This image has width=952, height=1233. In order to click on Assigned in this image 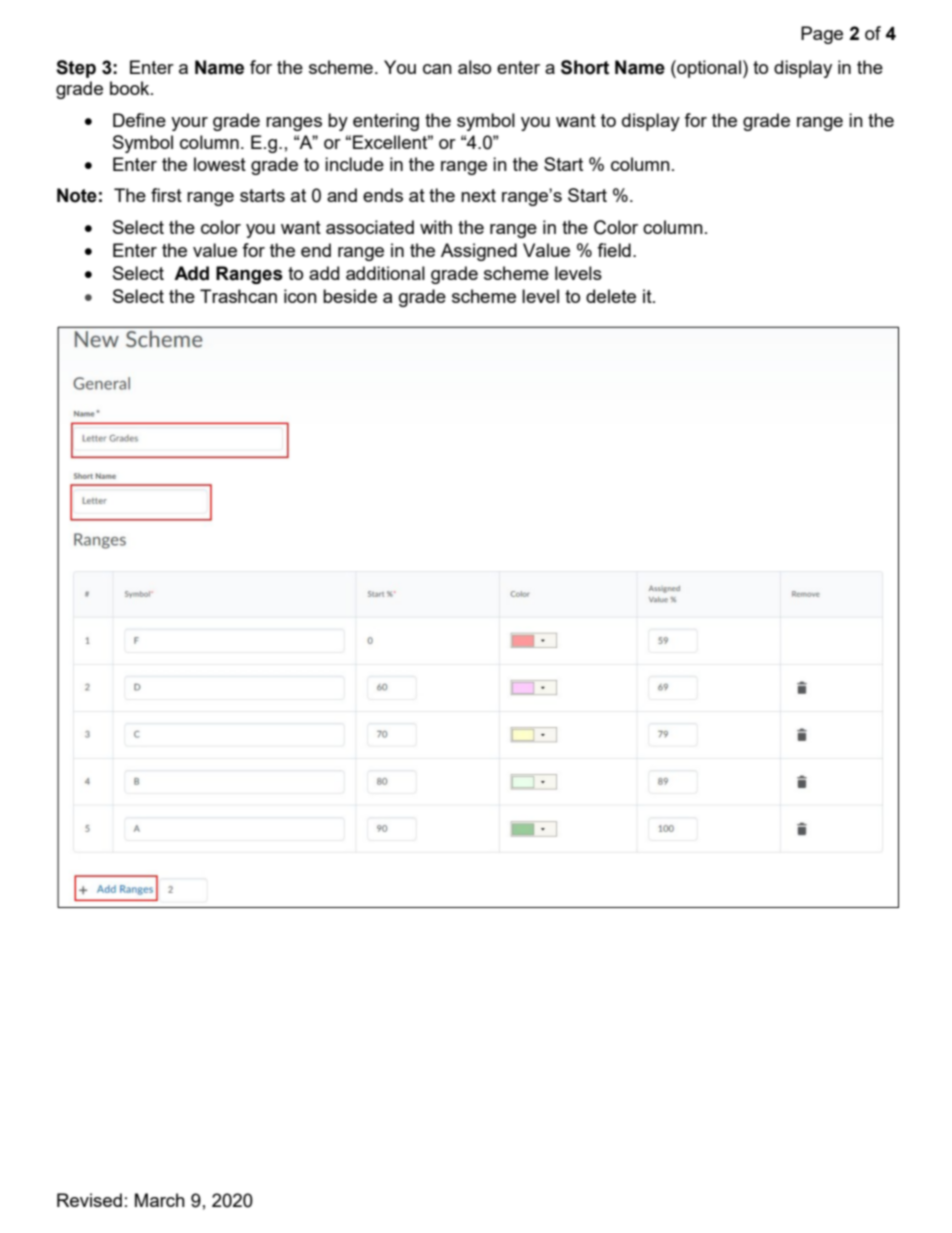, I will do `click(479, 252)`.
